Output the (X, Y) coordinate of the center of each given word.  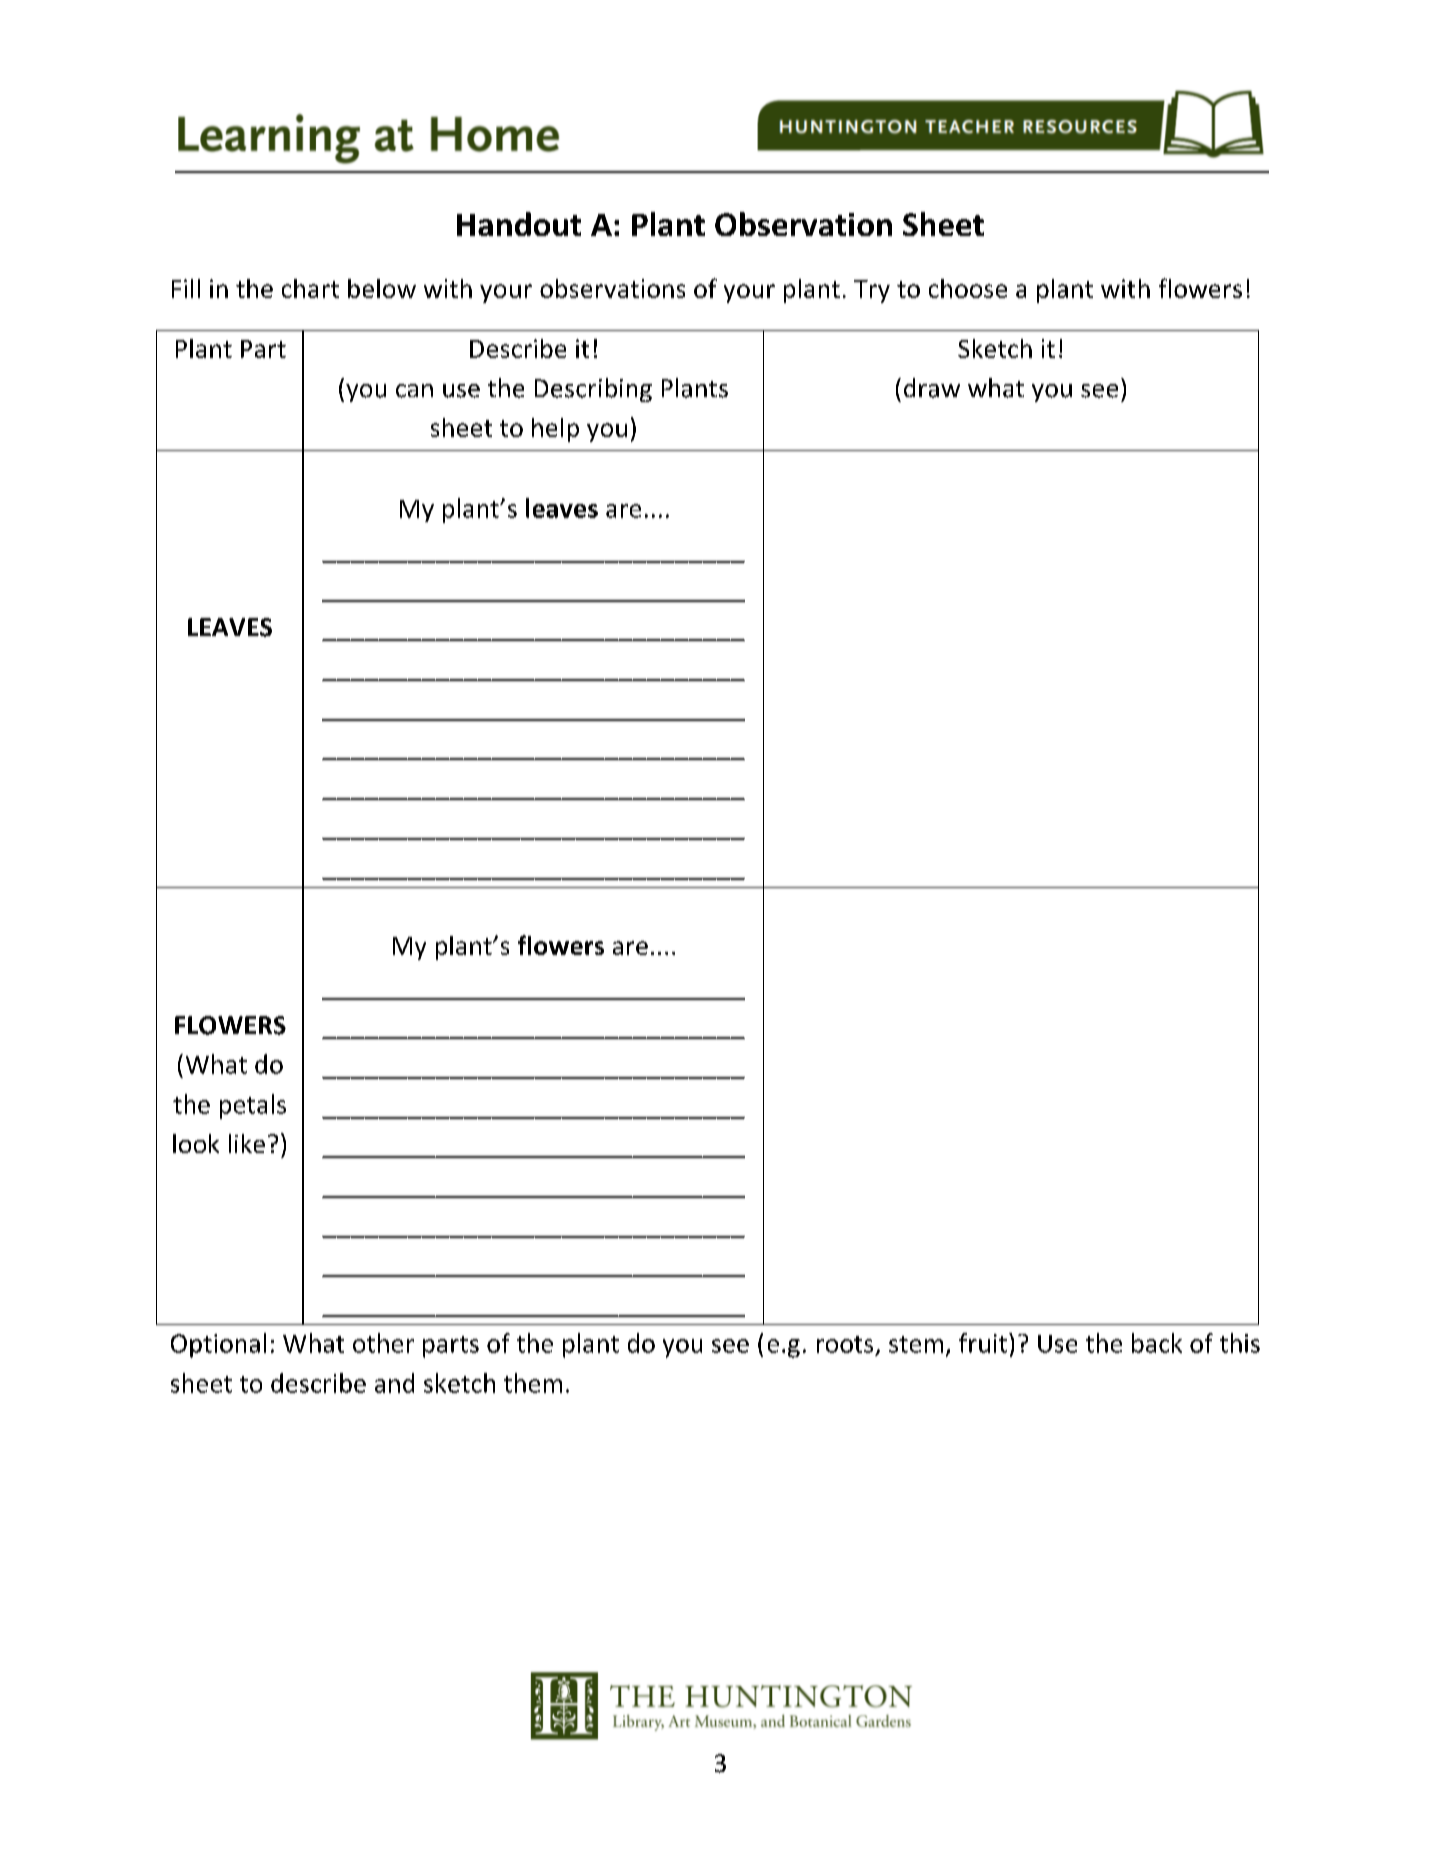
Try (872, 291)
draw (932, 388)
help (555, 430)
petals (253, 1106)
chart (310, 288)
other (383, 1343)
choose (968, 288)
